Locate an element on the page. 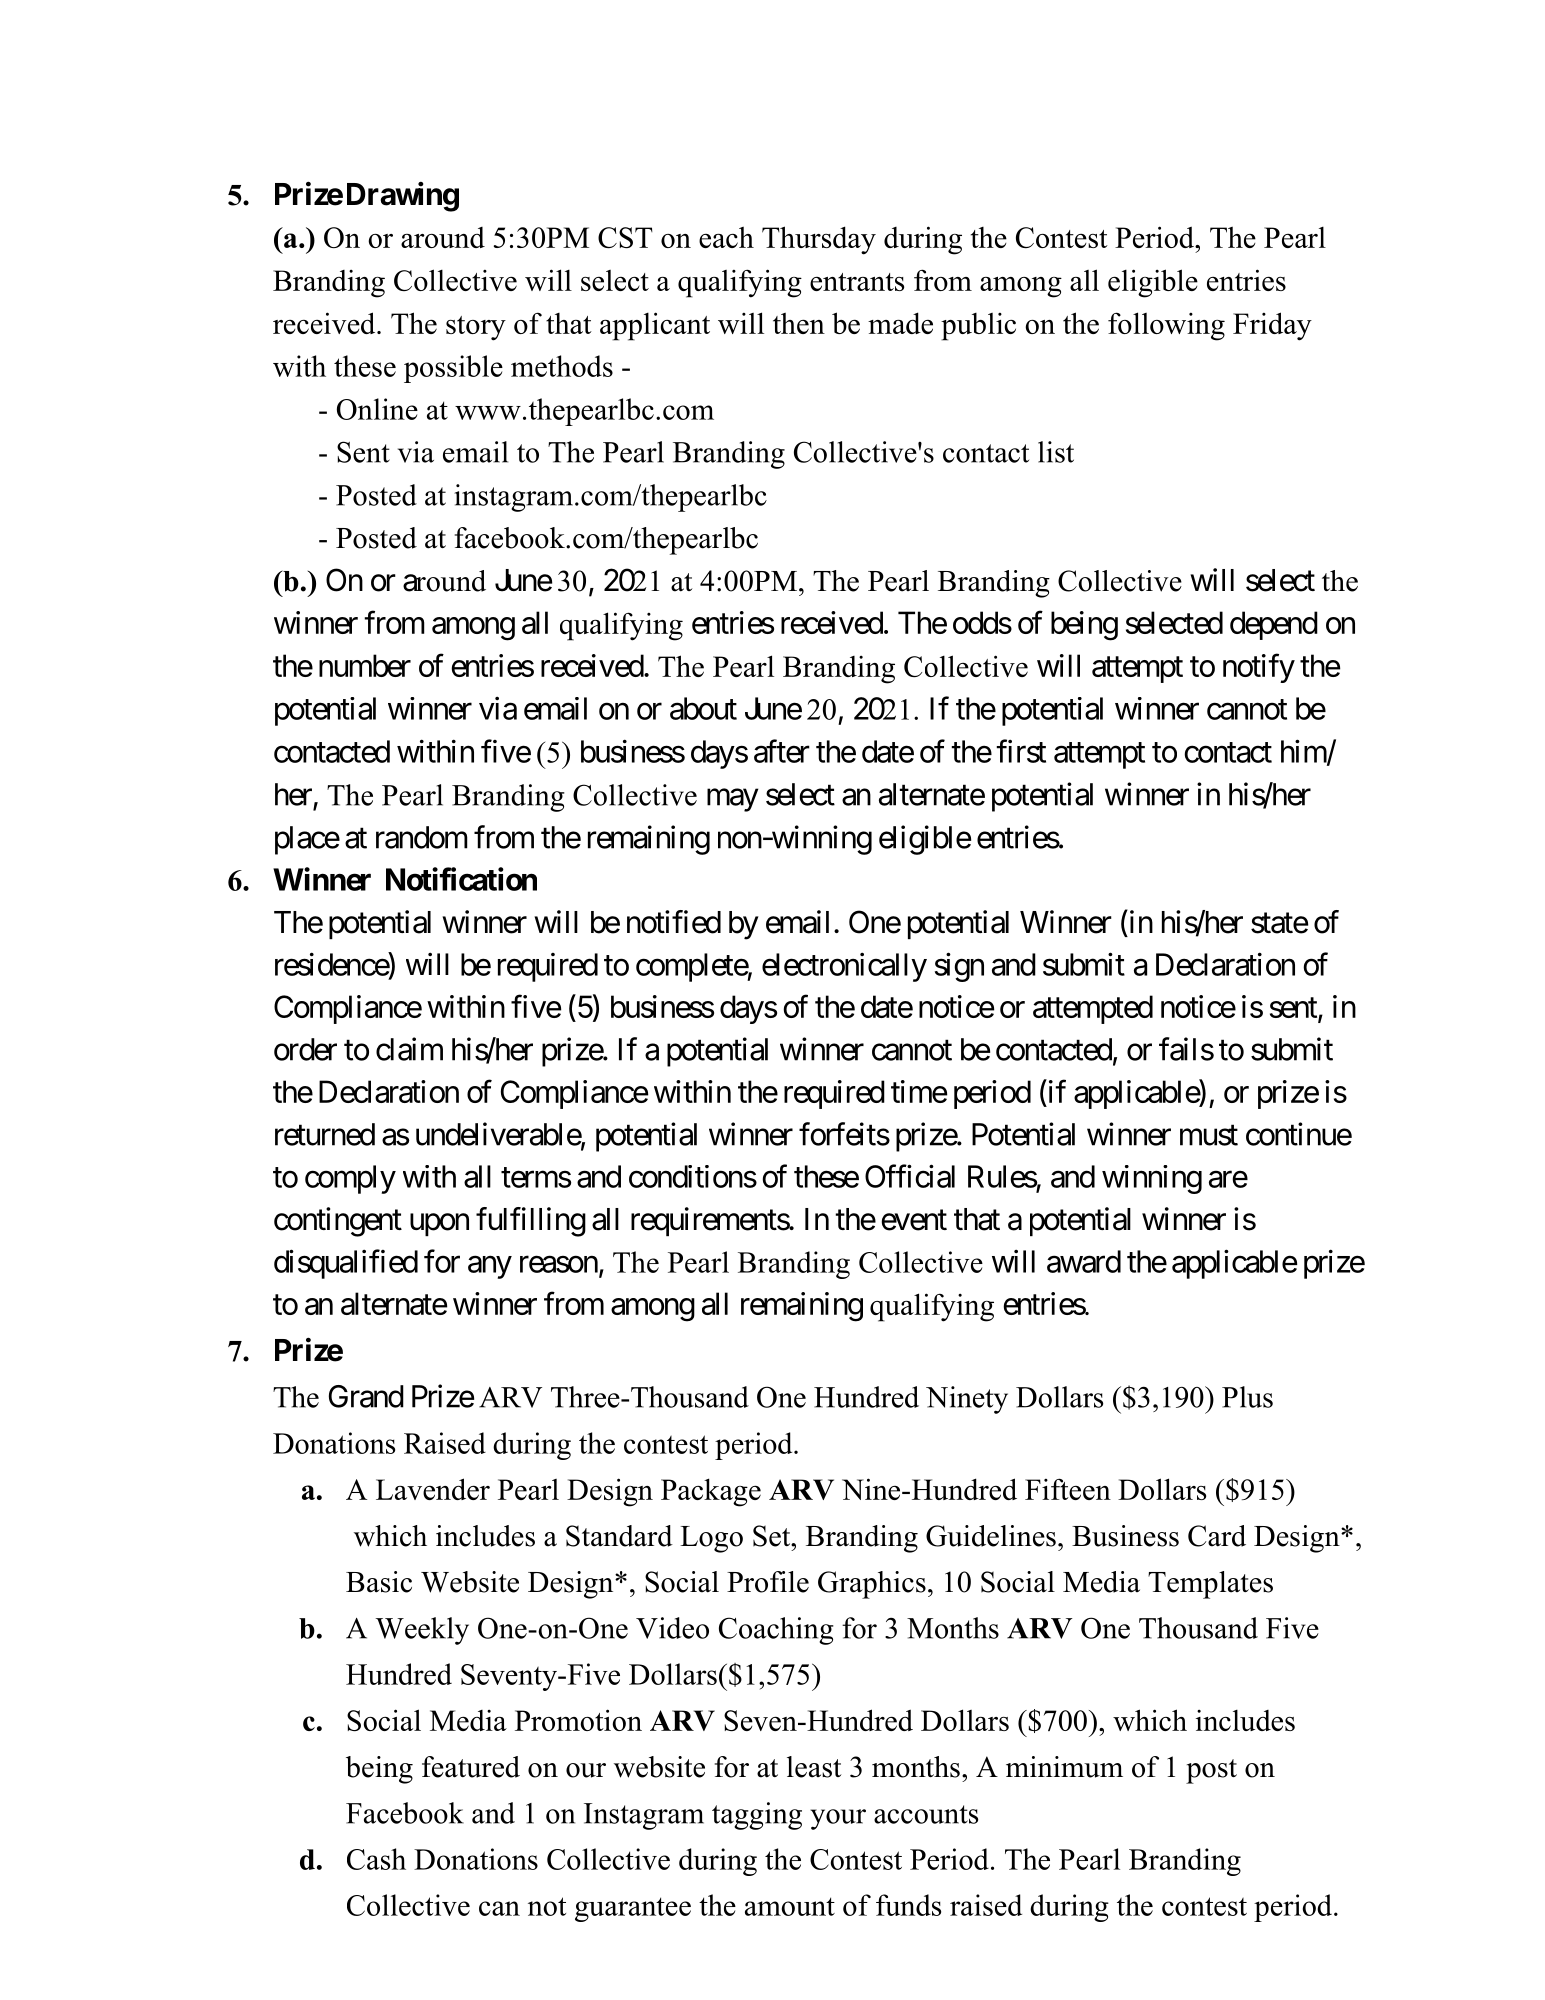  then is located at coordinates (799, 323).
